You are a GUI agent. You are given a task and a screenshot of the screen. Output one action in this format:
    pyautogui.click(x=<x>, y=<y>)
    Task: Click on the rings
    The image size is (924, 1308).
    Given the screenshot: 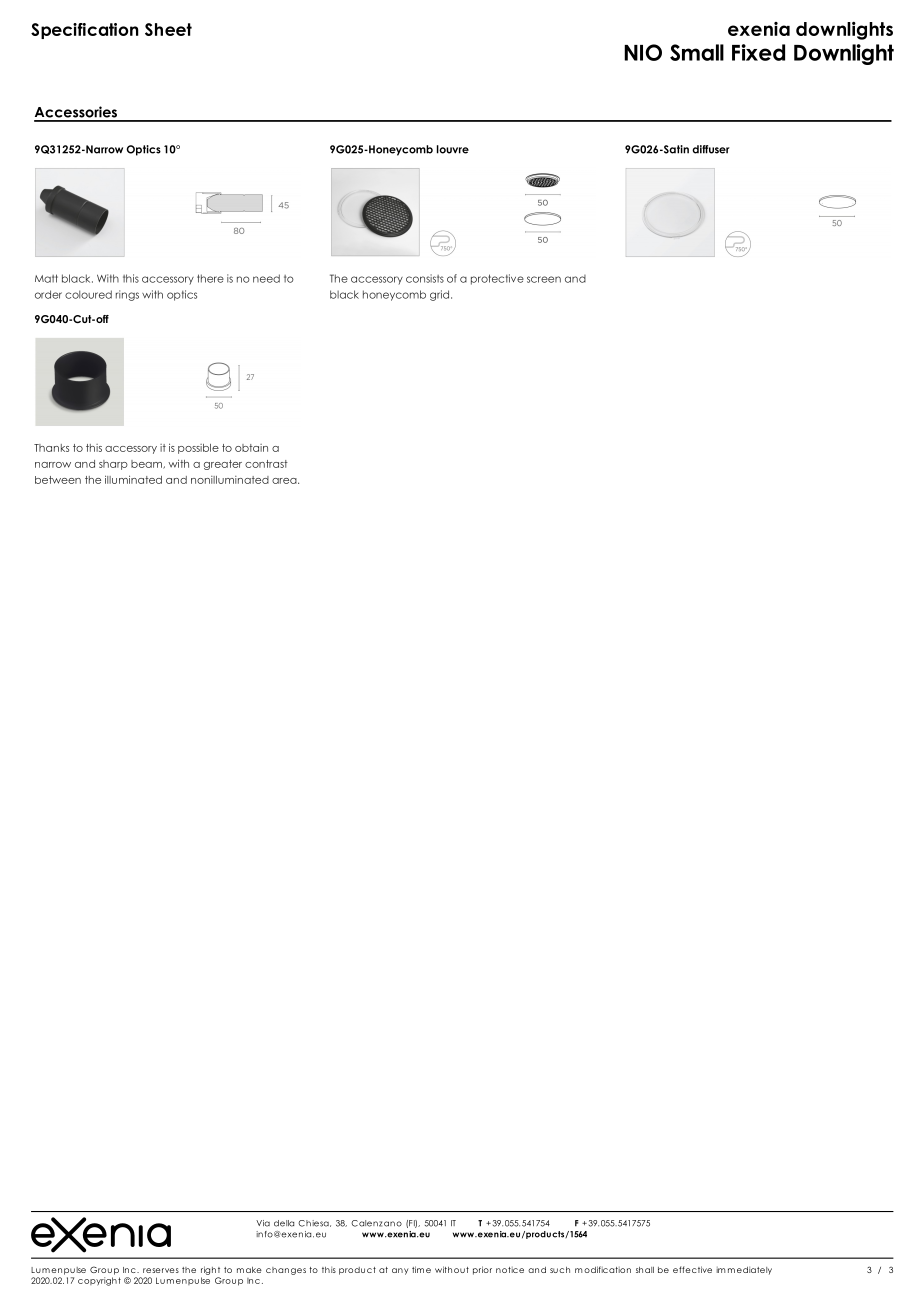 What is the action you would take?
    pyautogui.click(x=127, y=295)
